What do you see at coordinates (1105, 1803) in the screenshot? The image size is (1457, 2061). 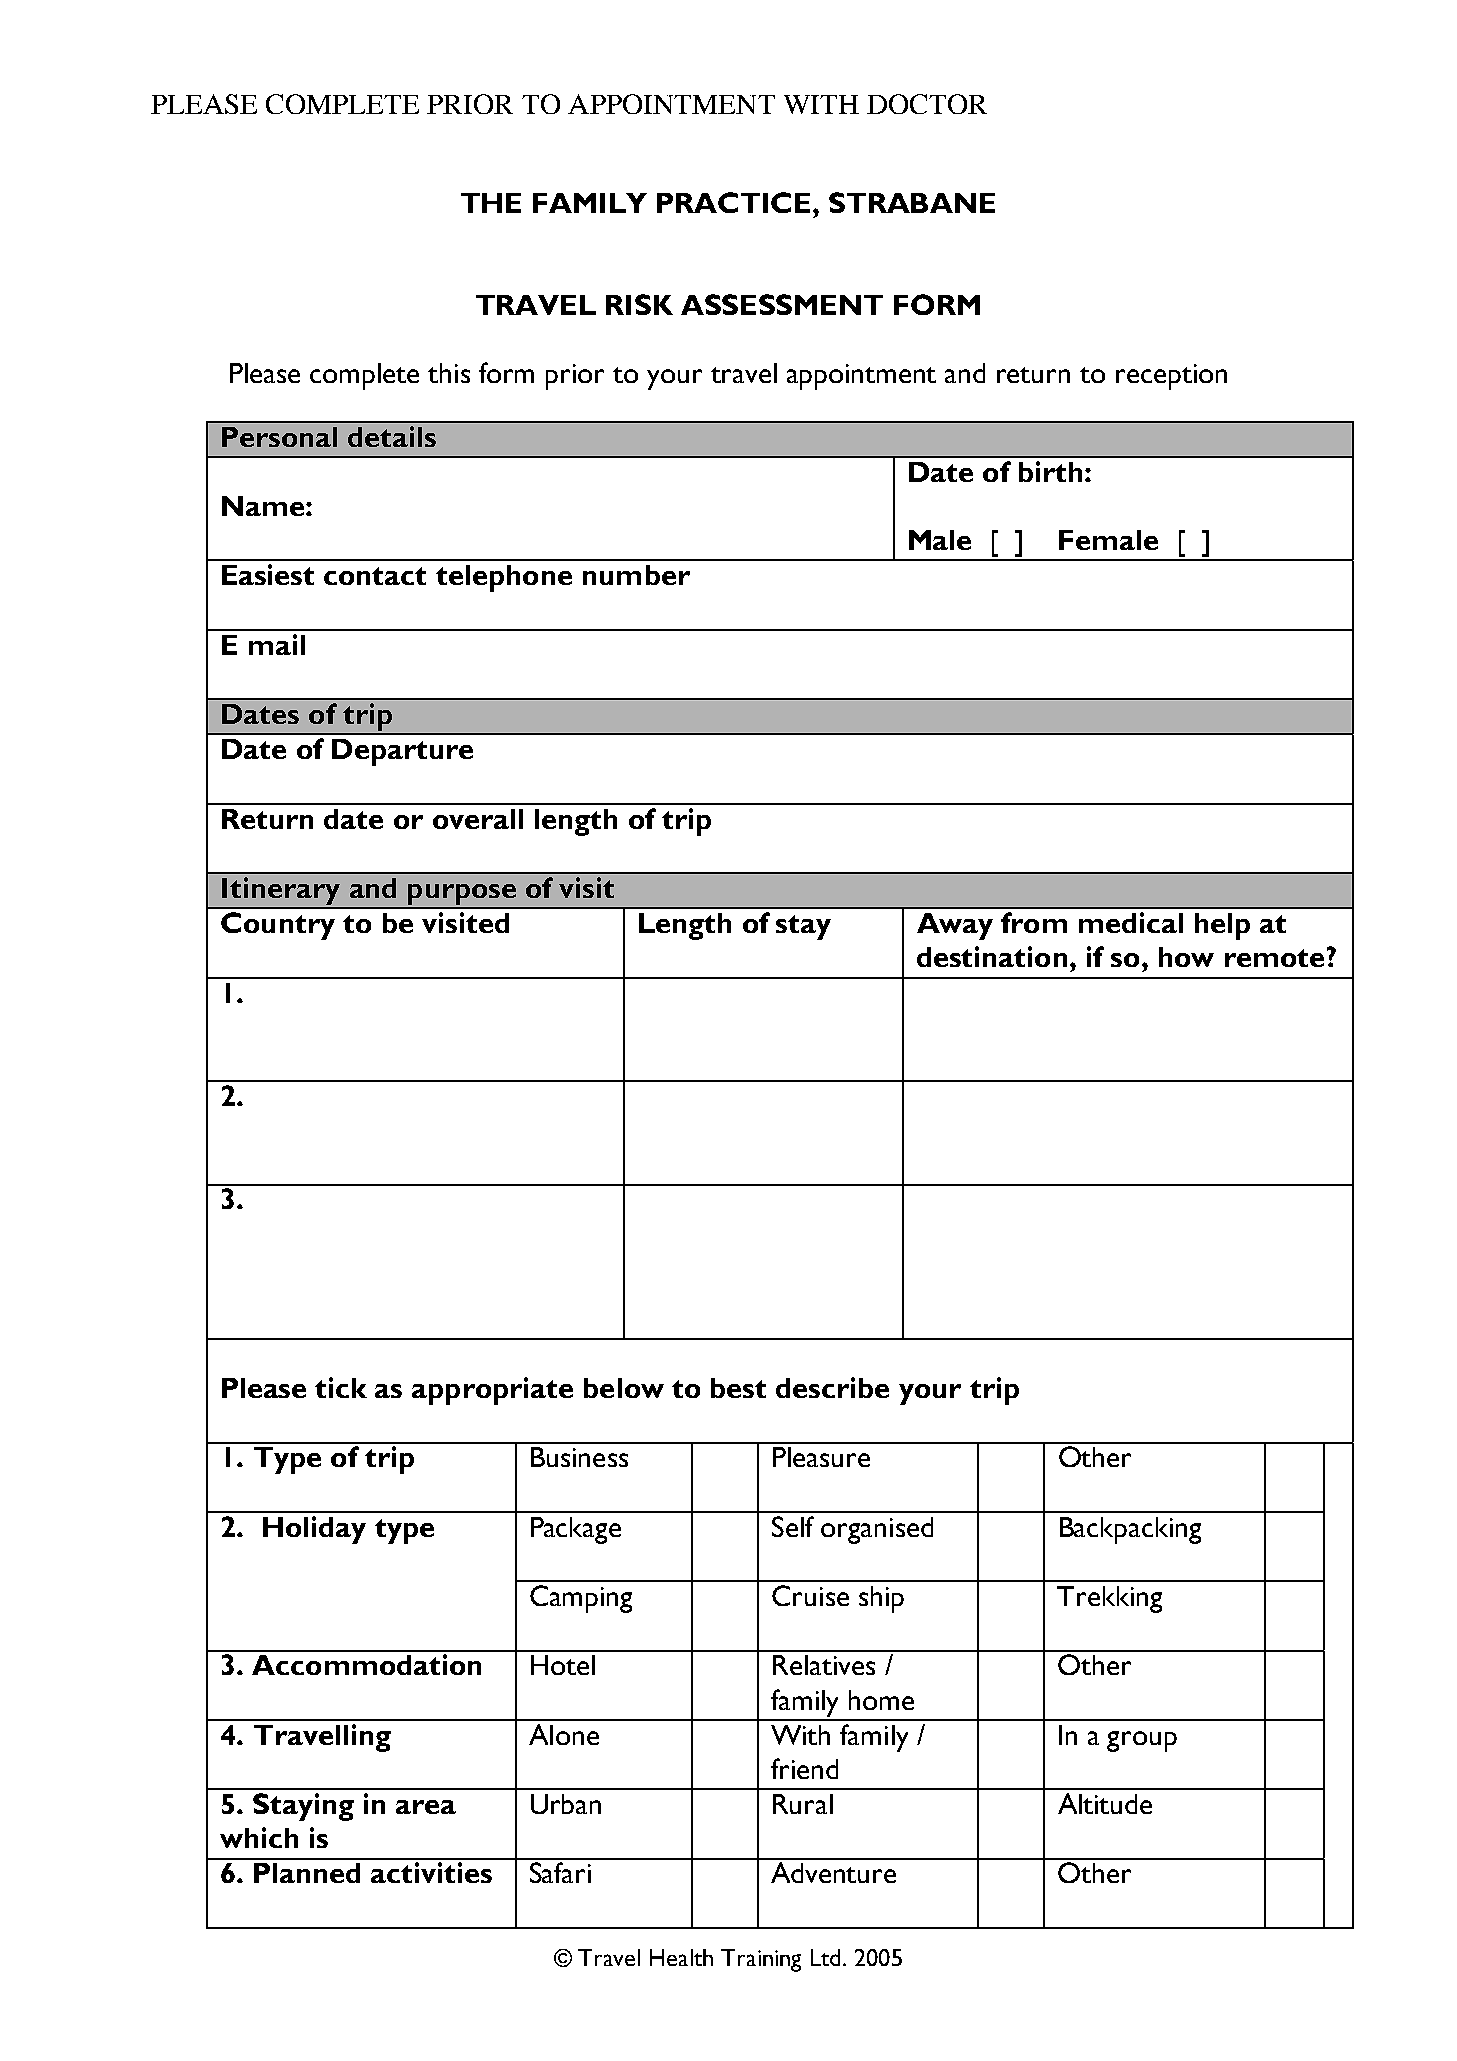 I see `Altitude` at bounding box center [1105, 1803].
